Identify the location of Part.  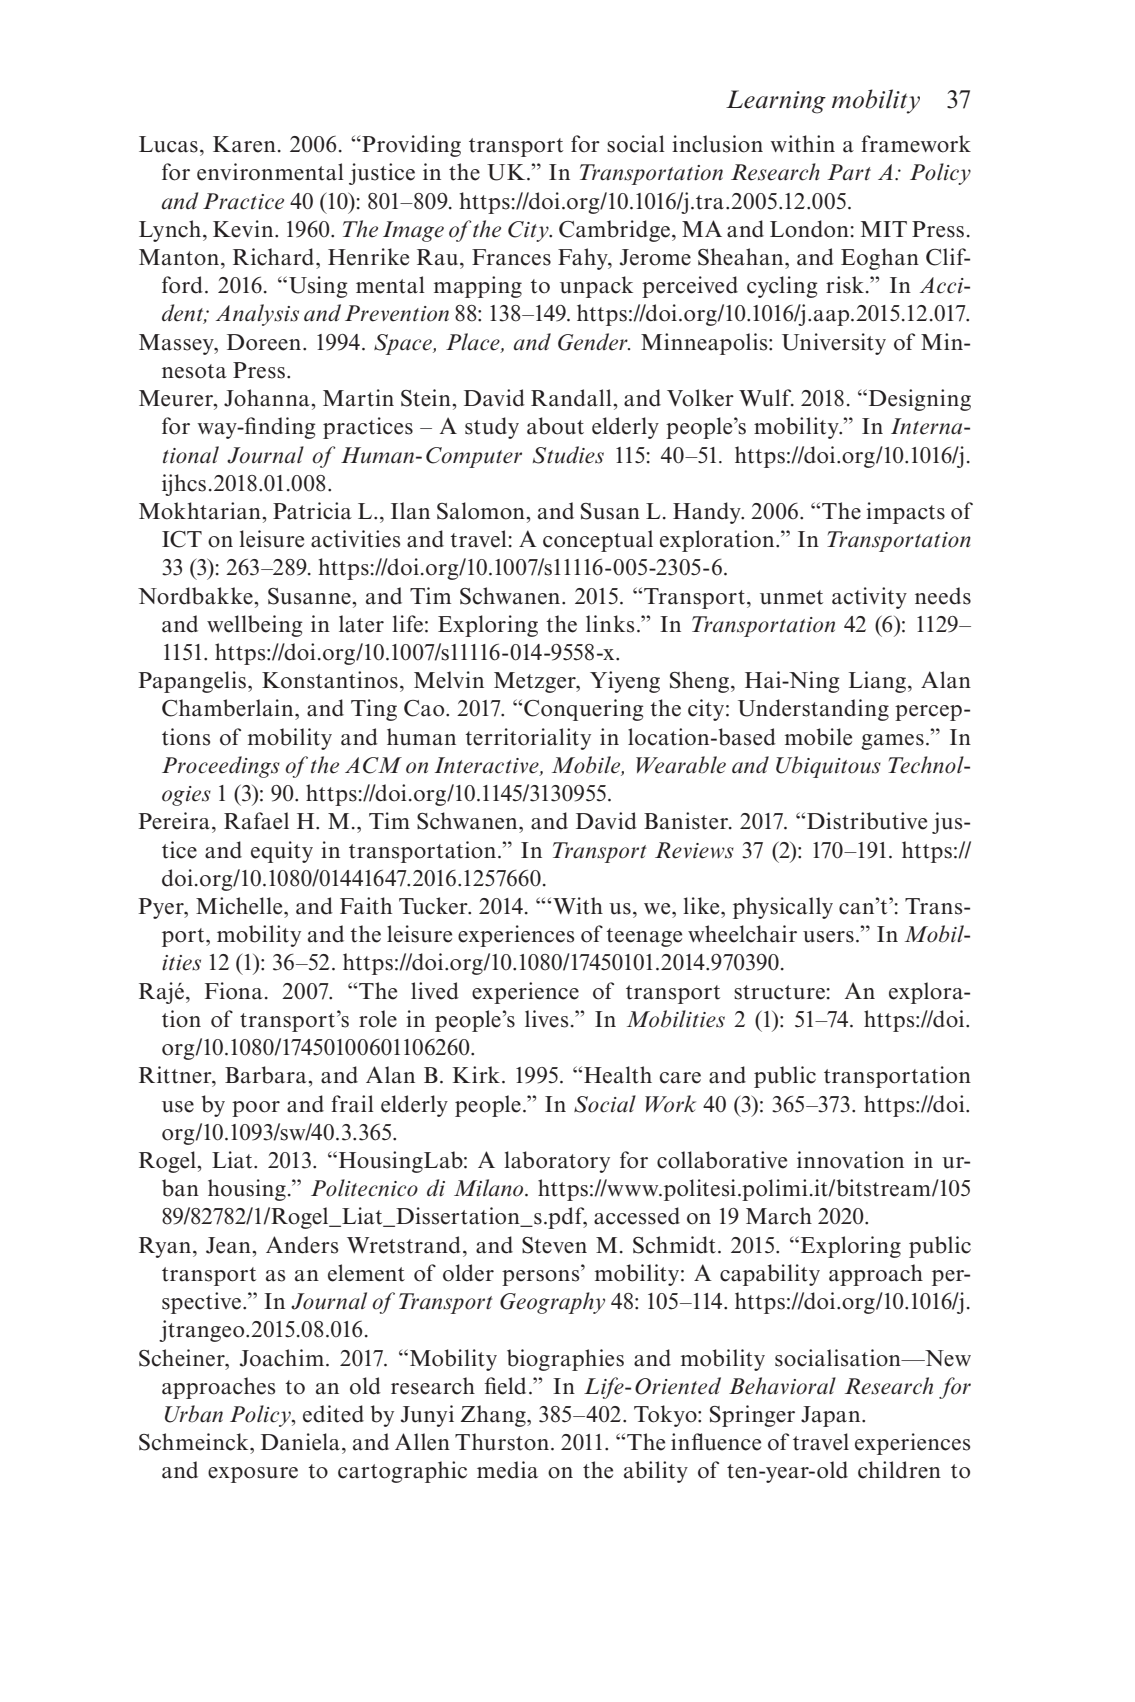
(849, 172).
